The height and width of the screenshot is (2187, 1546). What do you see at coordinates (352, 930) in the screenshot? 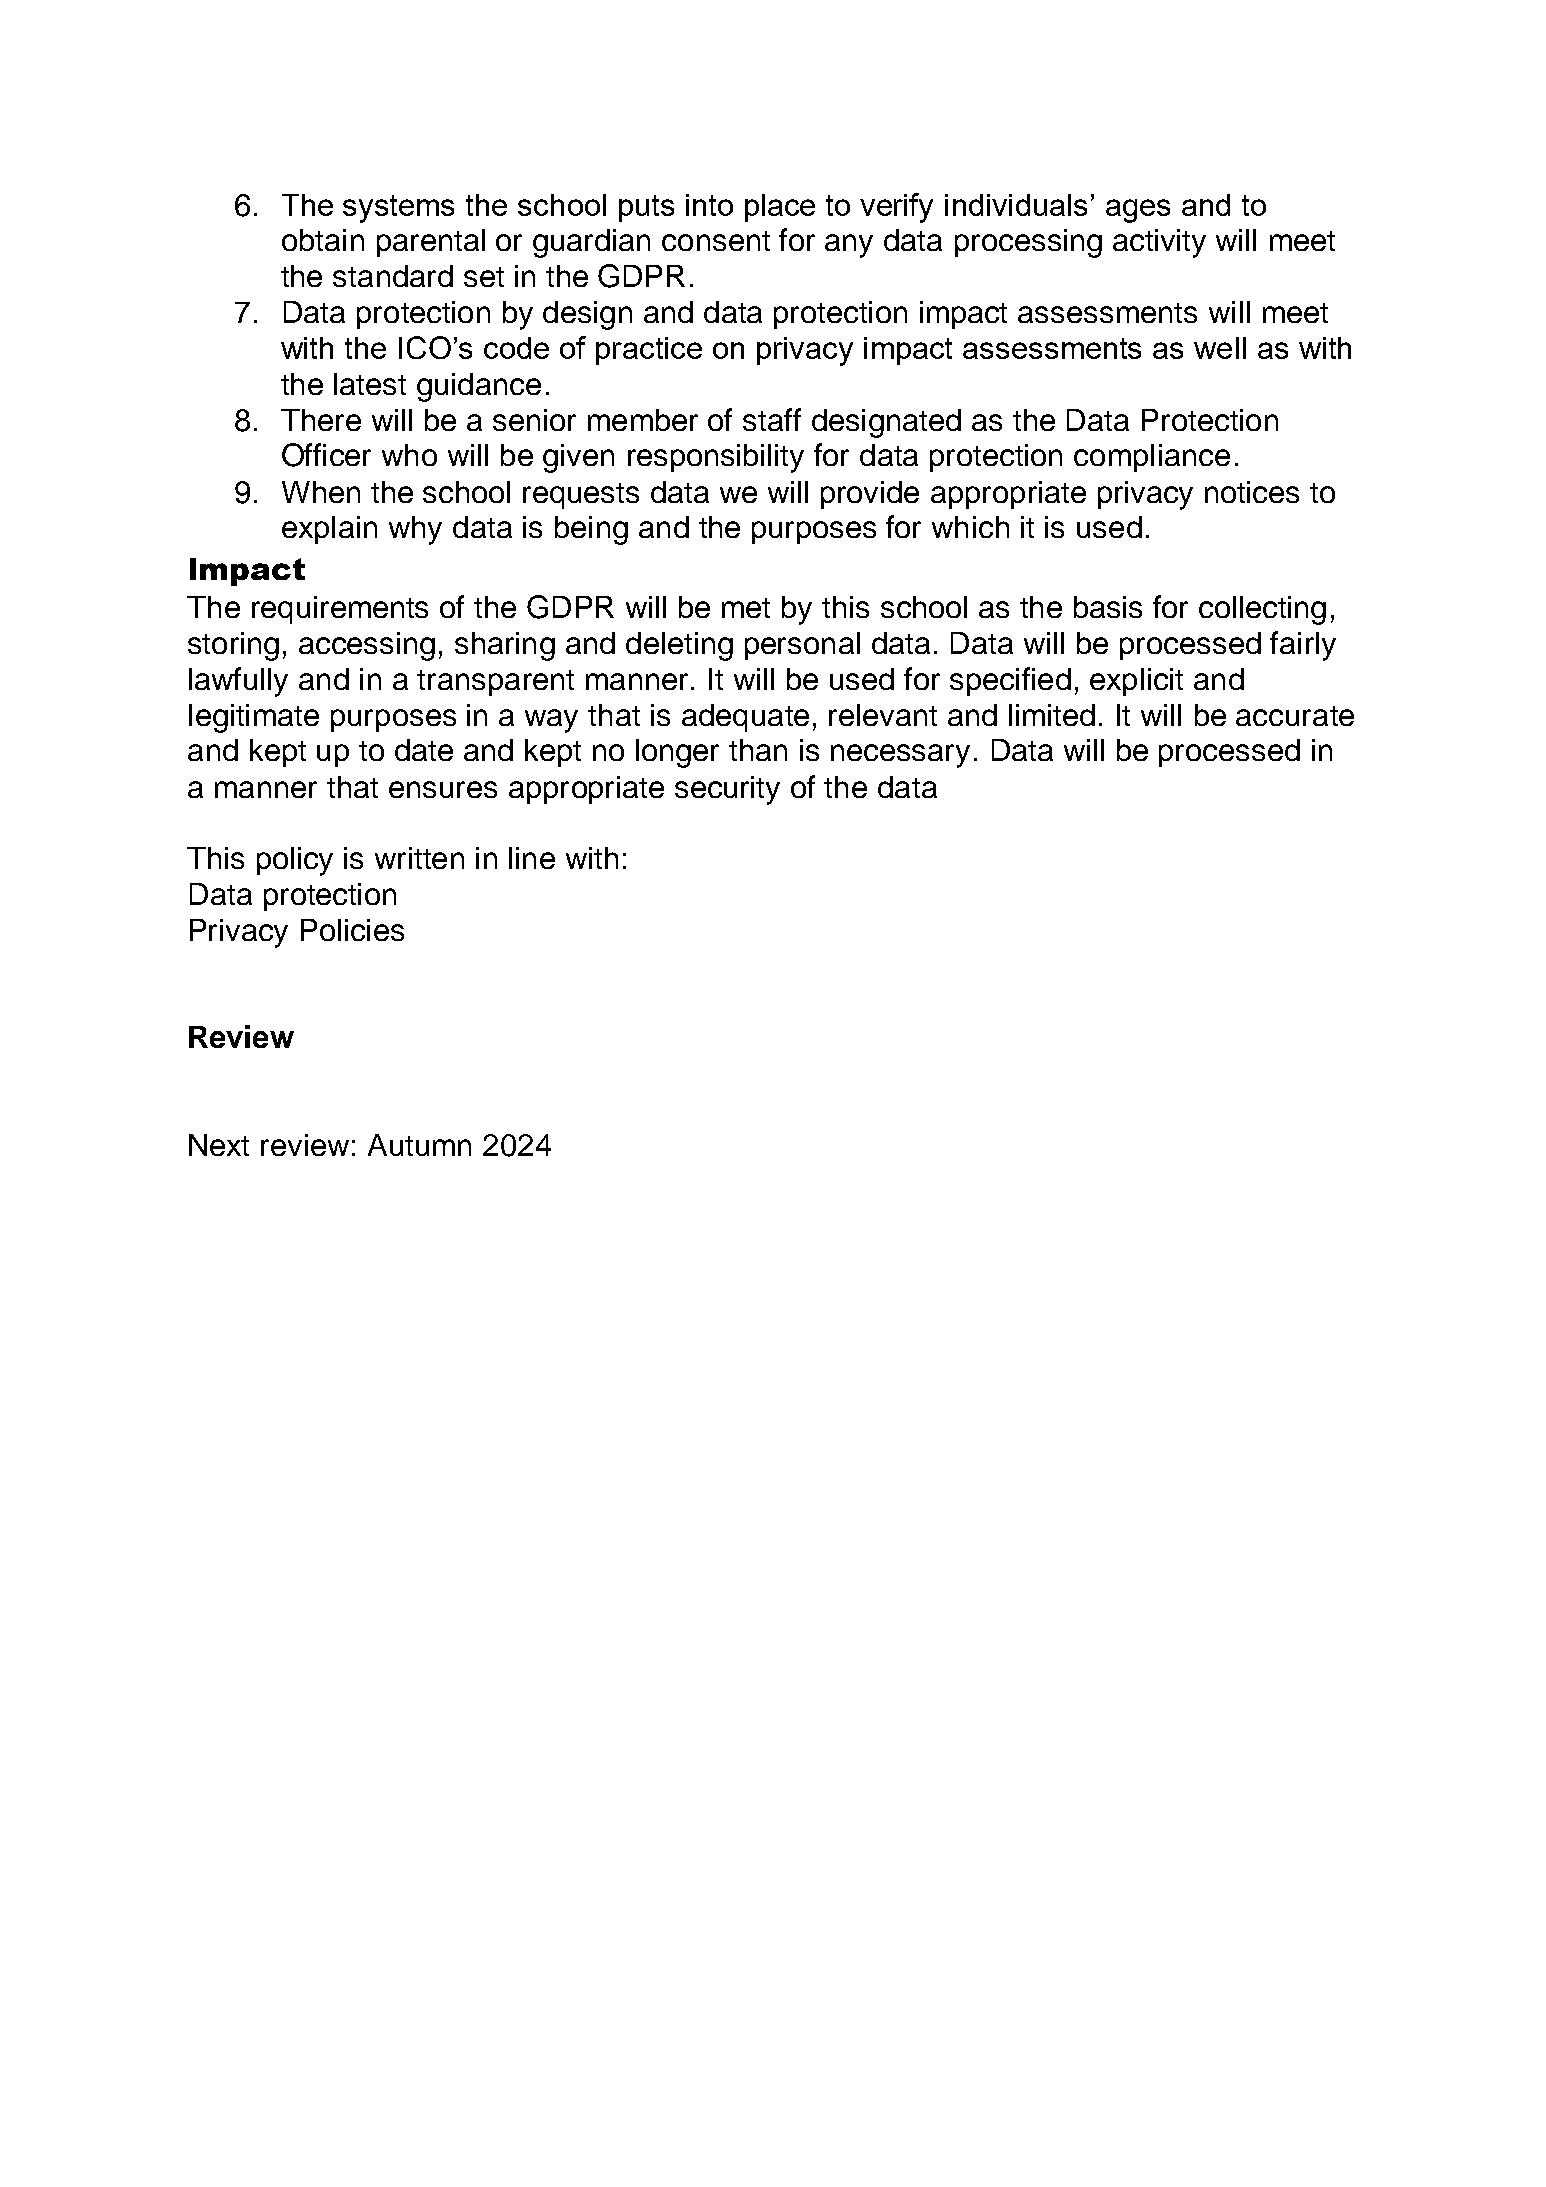
I see `Policies` at bounding box center [352, 930].
